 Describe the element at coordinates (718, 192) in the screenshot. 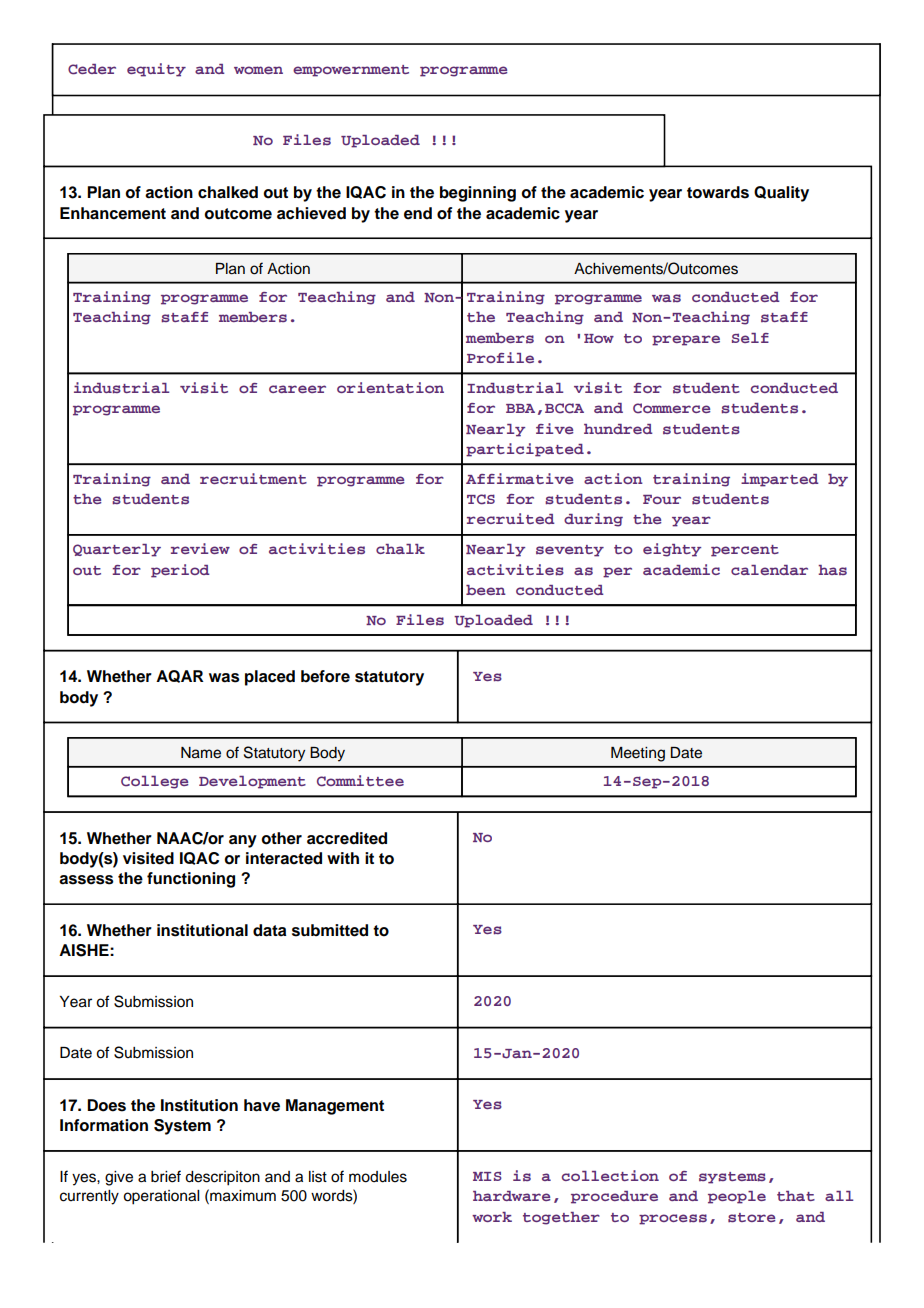

I see `towards` at that location.
